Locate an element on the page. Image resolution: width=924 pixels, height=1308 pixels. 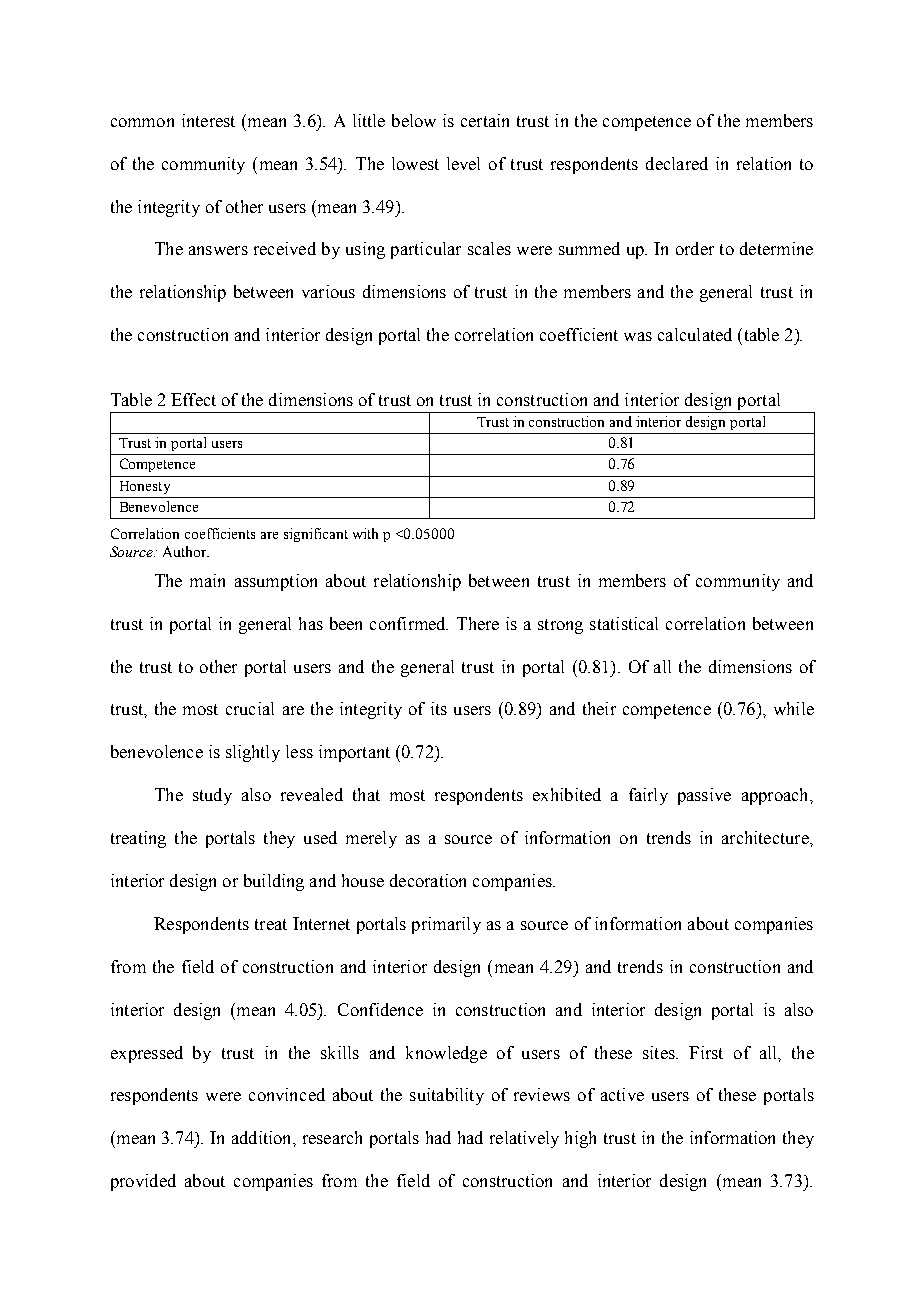
First is located at coordinates (706, 1052).
